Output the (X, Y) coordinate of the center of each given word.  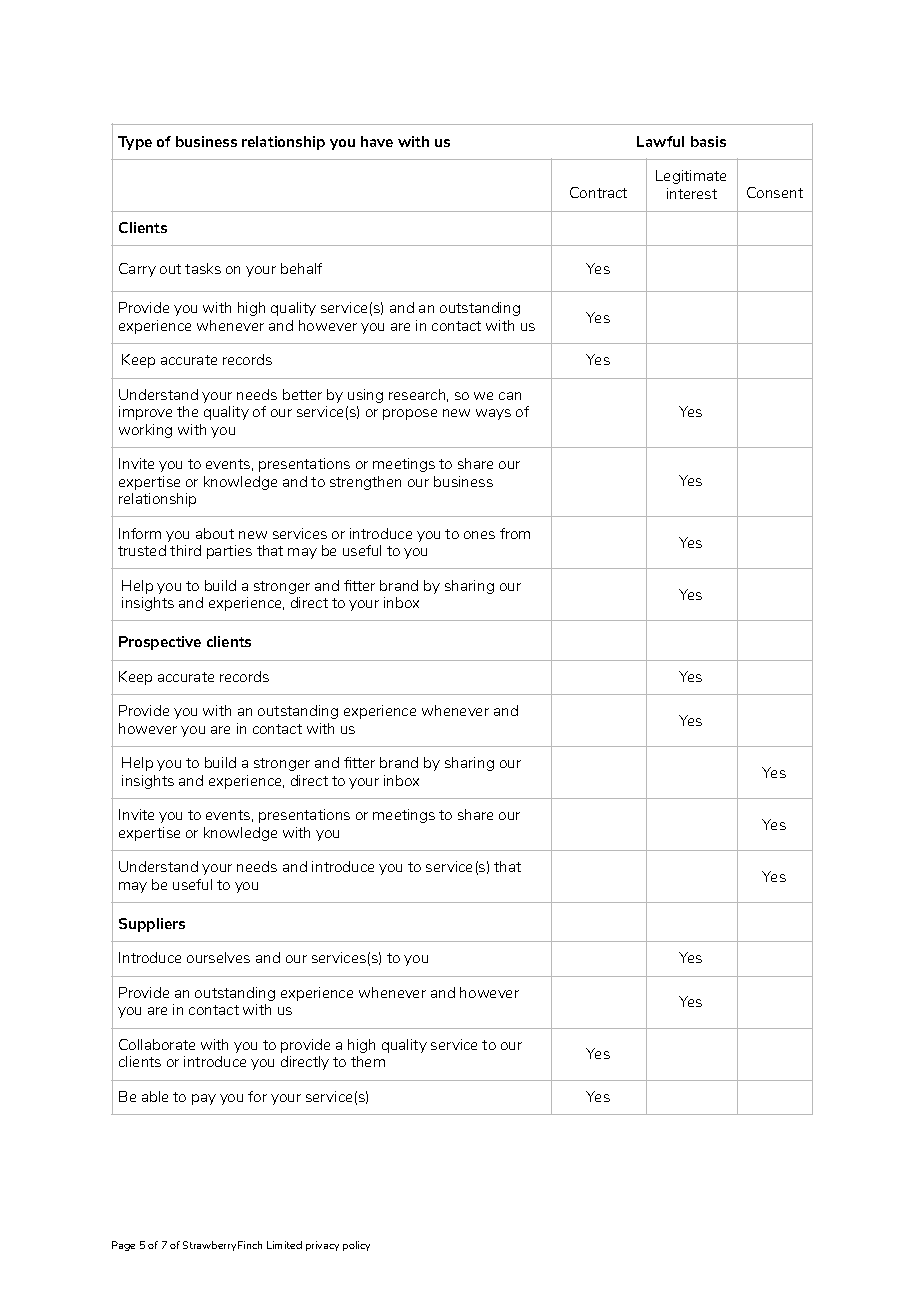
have (377, 141)
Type (135, 143)
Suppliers (152, 925)
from (515, 533)
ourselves (218, 957)
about (215, 533)
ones (479, 535)
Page (123, 1246)
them (368, 1061)
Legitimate (691, 177)
